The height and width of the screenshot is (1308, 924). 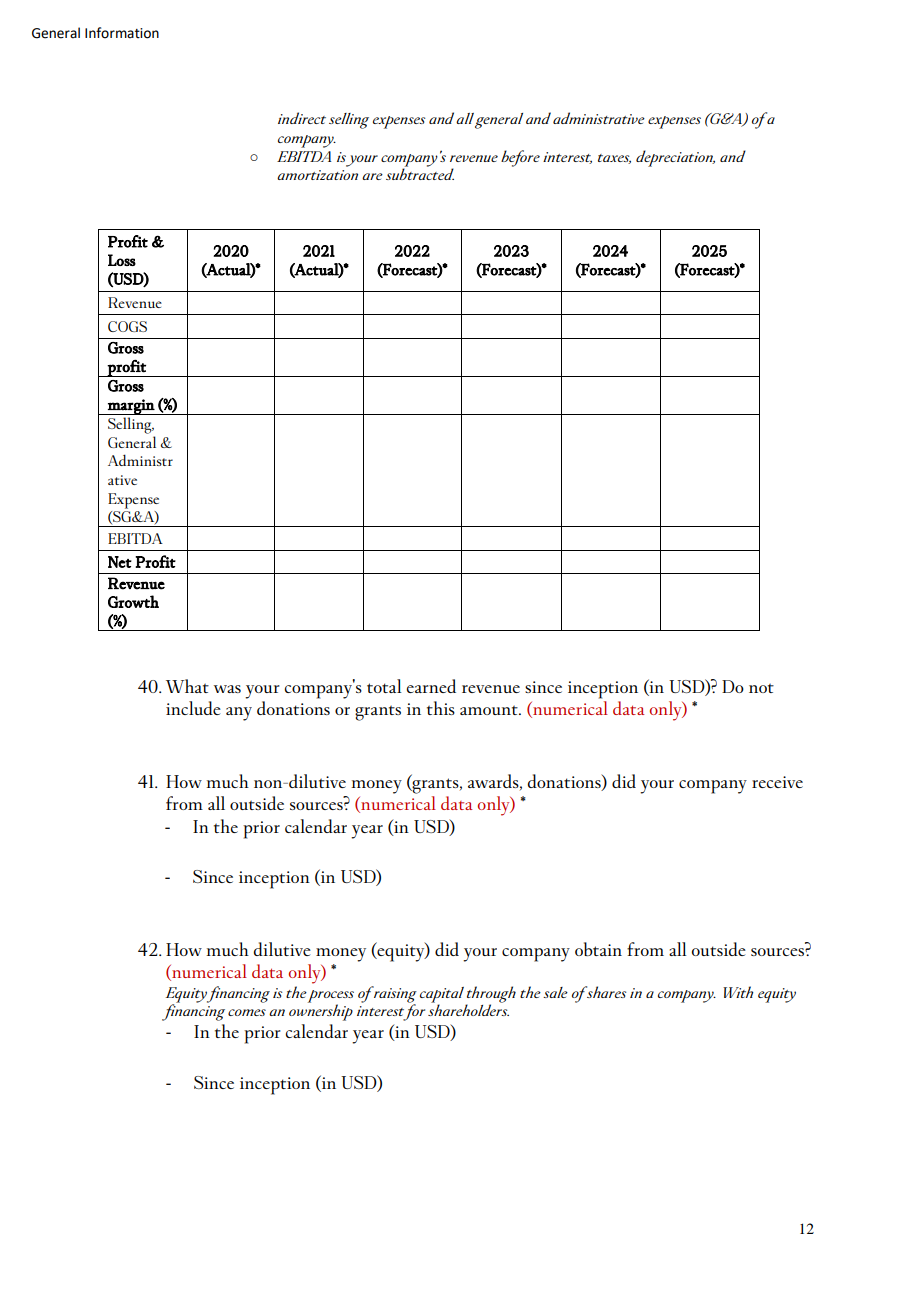 What do you see at coordinates (384, 686) in the screenshot?
I see `total` at bounding box center [384, 686].
